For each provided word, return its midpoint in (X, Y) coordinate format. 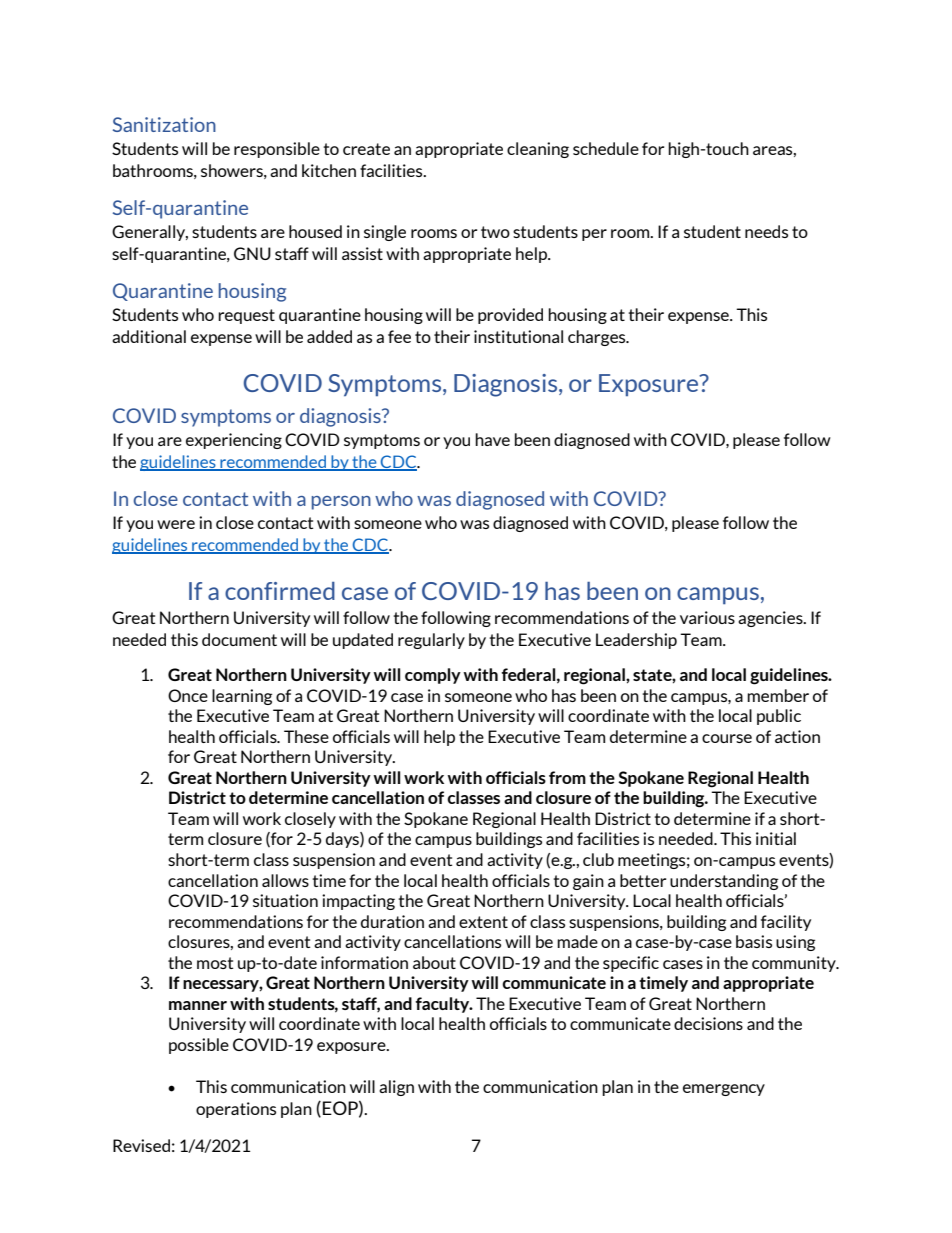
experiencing (234, 441)
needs (766, 231)
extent (483, 922)
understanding (724, 882)
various (707, 617)
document (239, 639)
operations (236, 1110)
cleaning (538, 150)
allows (285, 880)
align (396, 1088)
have (492, 439)
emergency (724, 1090)
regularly (431, 641)
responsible (277, 150)
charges (598, 338)
